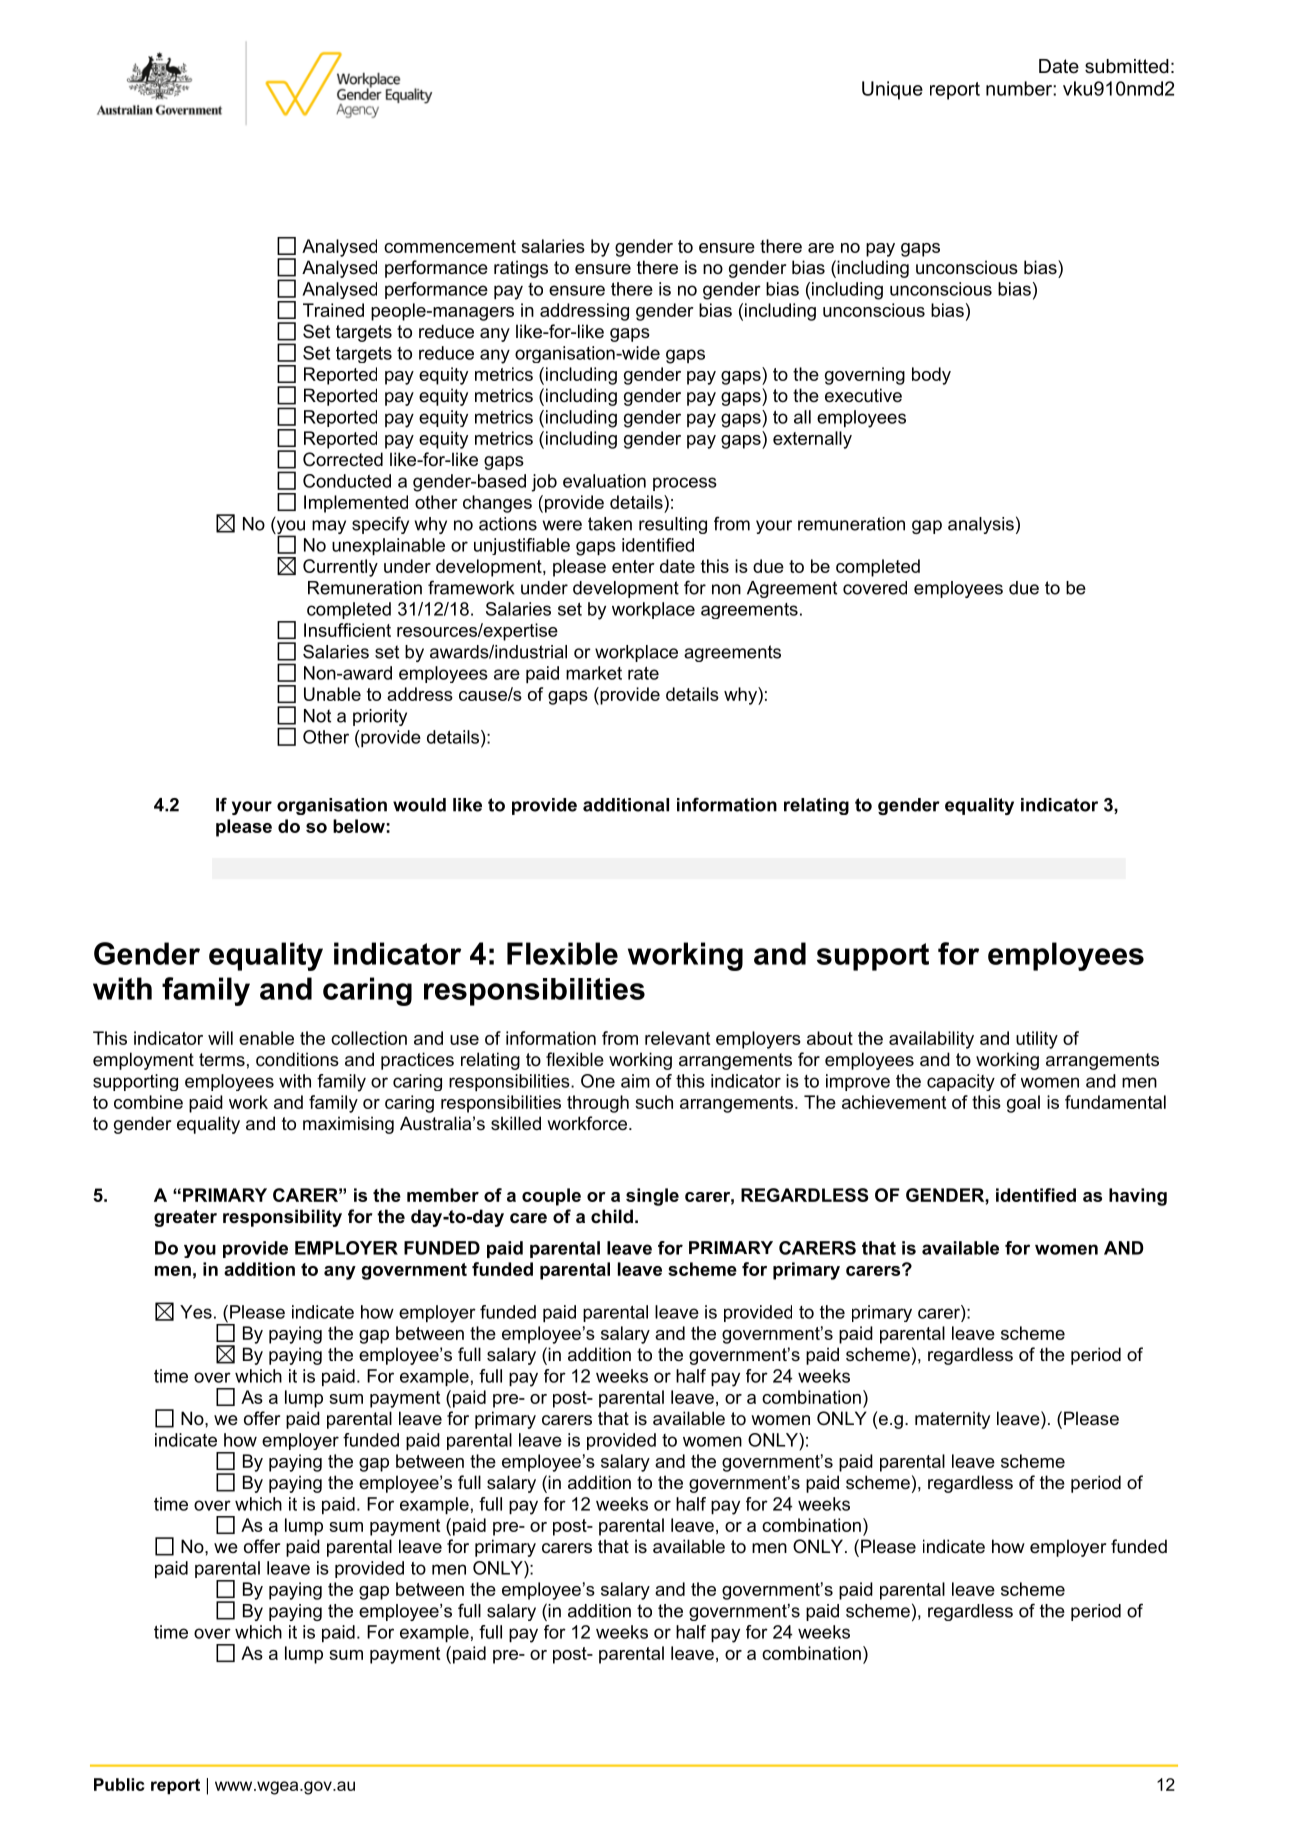  What do you see at coordinates (220, 1038) in the page?
I see `will` at bounding box center [220, 1038].
